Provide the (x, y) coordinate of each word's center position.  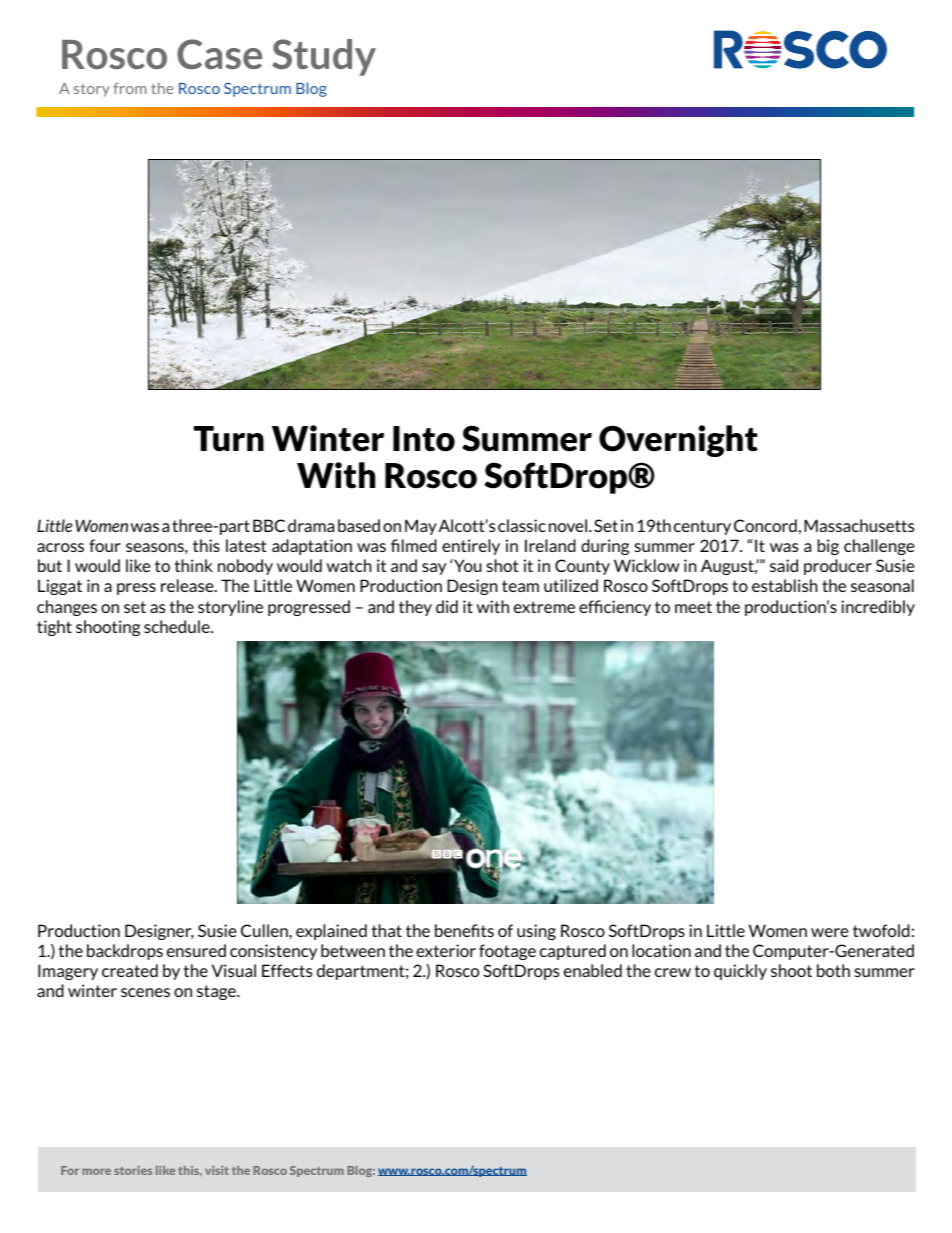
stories (133, 1170)
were (830, 932)
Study (324, 57)
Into (424, 439)
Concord (765, 525)
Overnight (678, 441)
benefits (464, 930)
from (129, 88)
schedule (178, 626)
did (447, 606)
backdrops (125, 952)
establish (785, 585)
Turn (229, 439)
